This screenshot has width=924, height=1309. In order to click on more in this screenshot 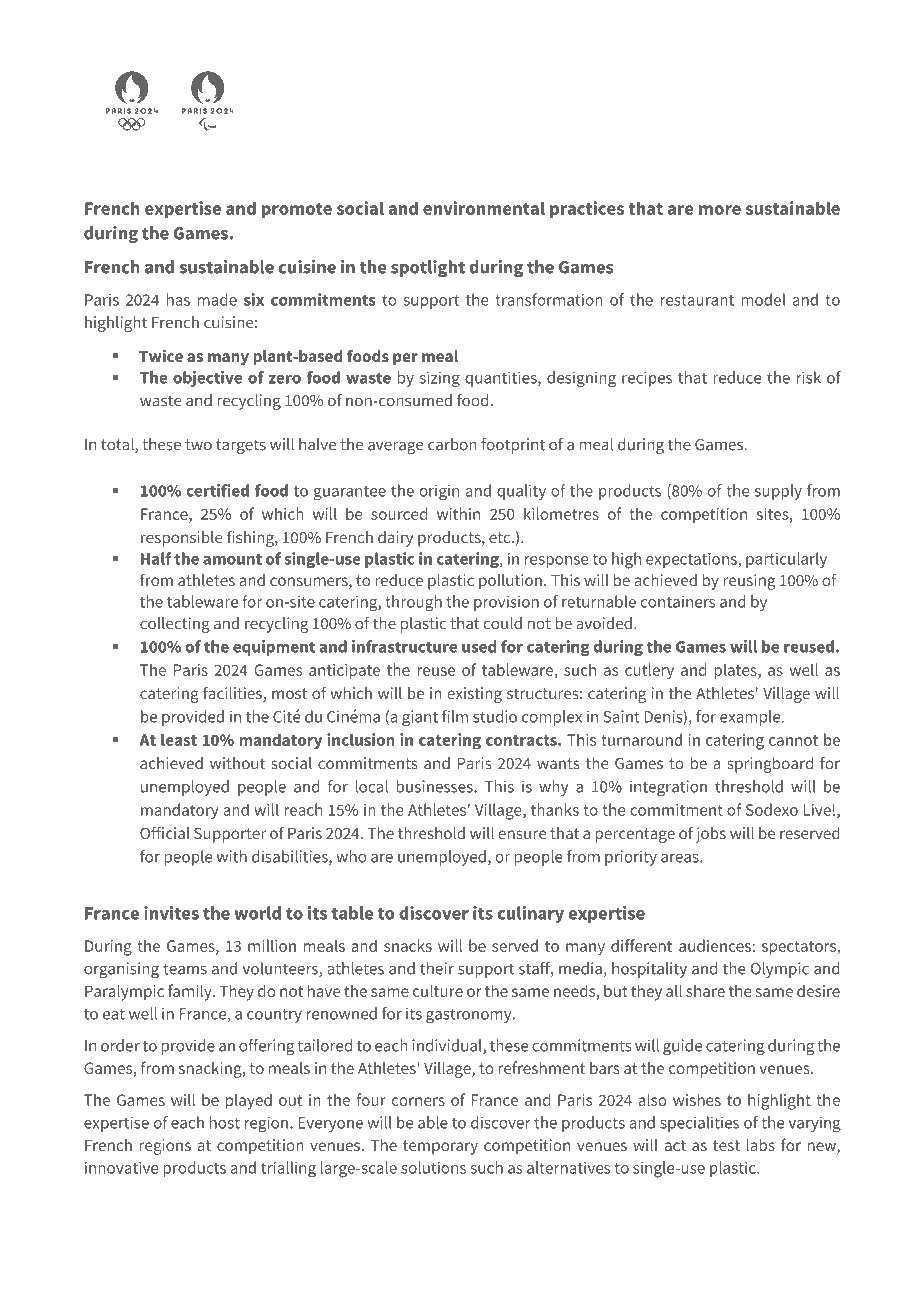, I will do `click(720, 210)`.
